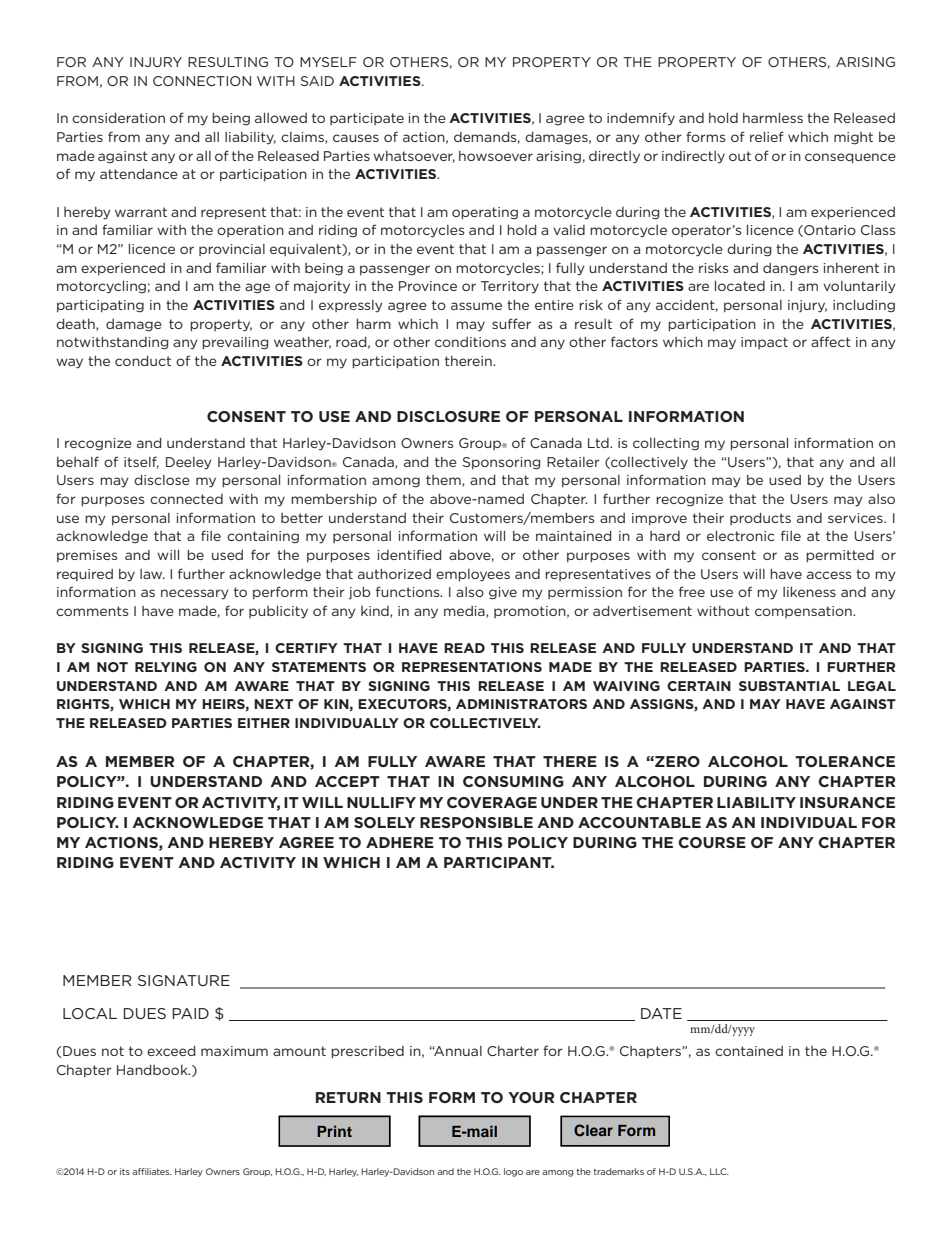 The width and height of the screenshot is (952, 1233). Describe the element at coordinates (152, 1171) in the screenshot. I see `affiliates` at that location.
